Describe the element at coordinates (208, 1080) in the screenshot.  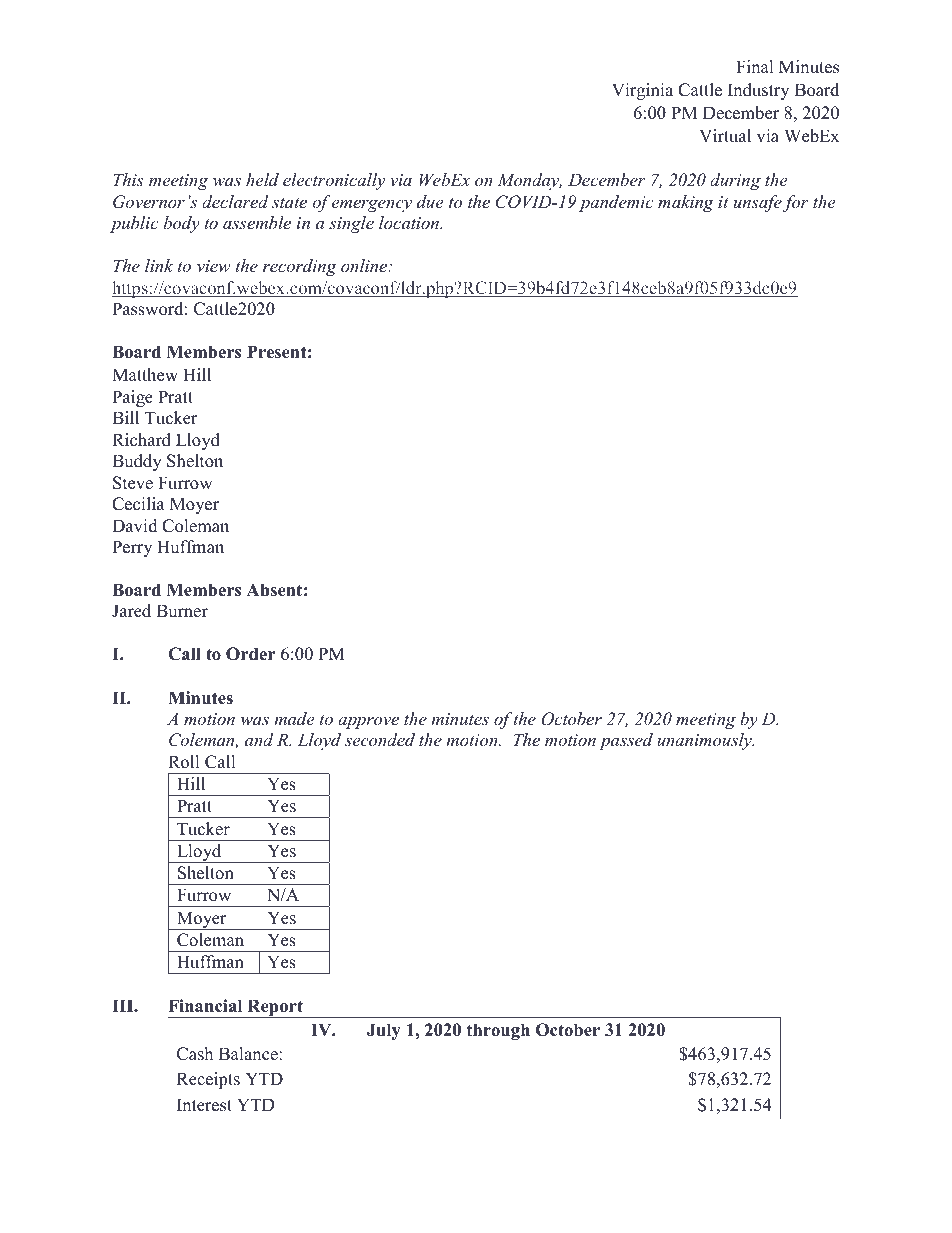
I see `Receipts` at that location.
